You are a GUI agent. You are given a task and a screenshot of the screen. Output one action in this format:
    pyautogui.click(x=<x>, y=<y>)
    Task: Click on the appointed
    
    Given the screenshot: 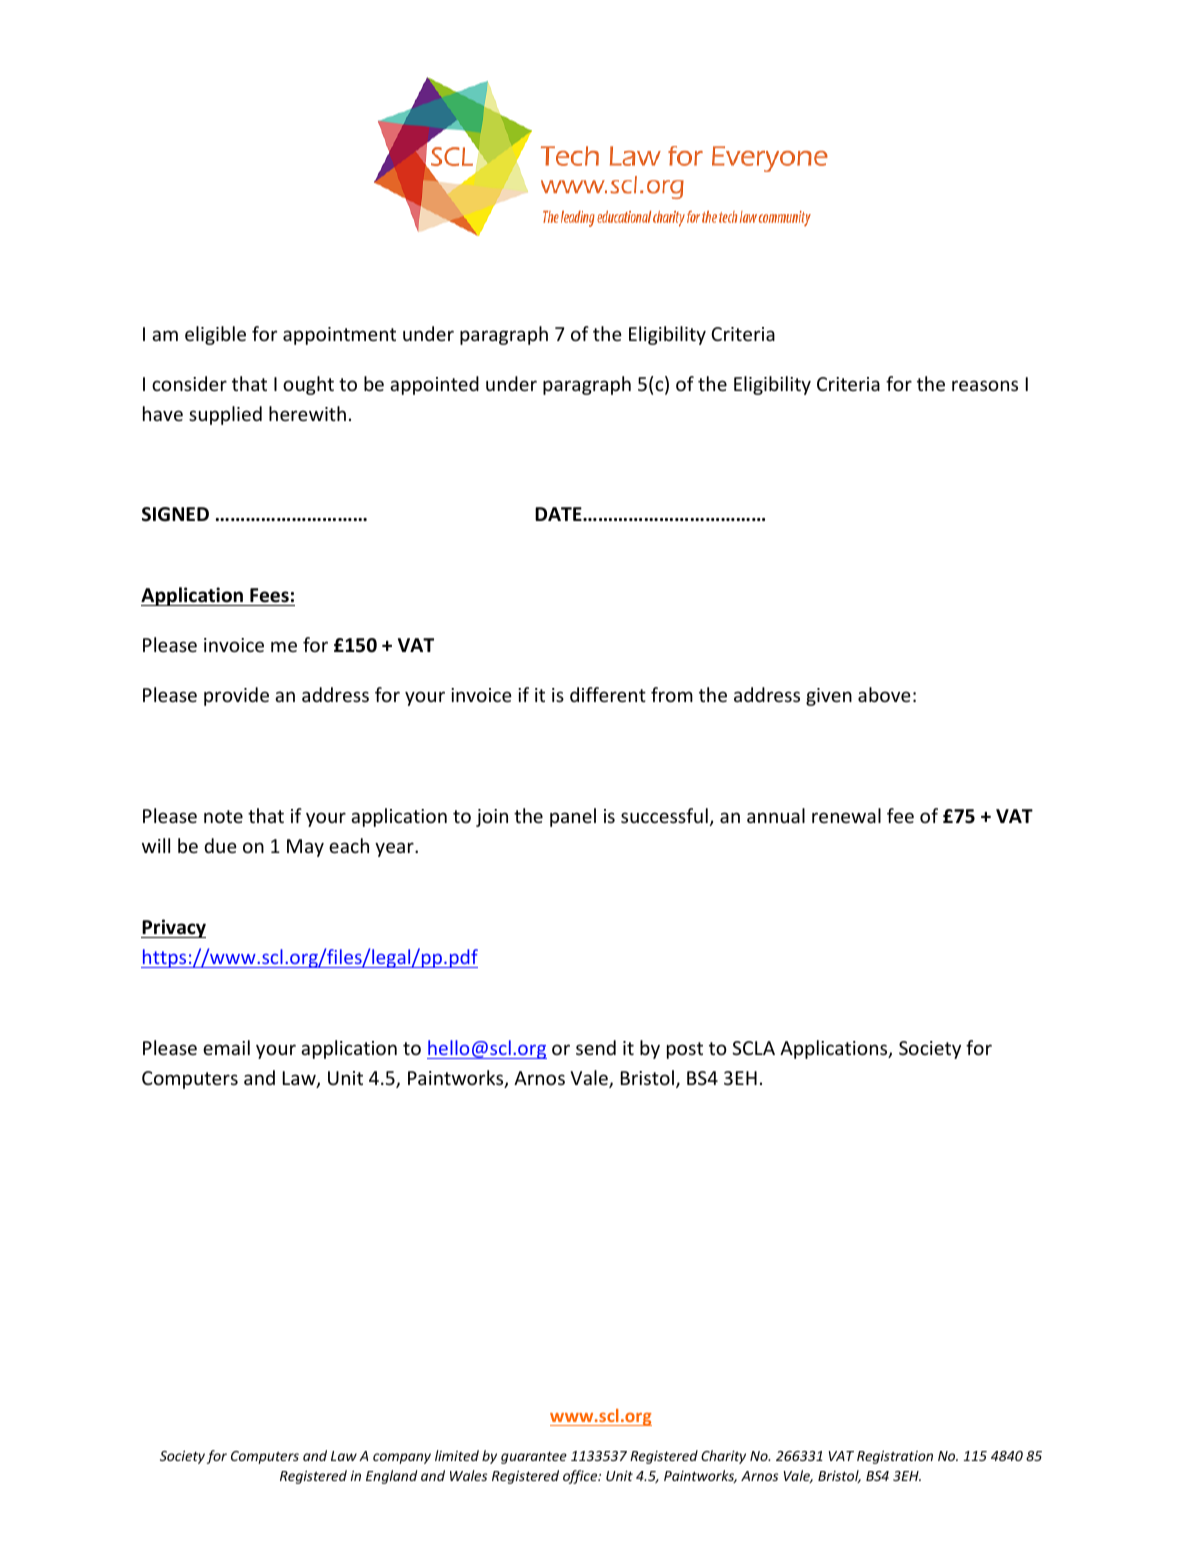 What is the action you would take?
    pyautogui.click(x=434, y=385)
